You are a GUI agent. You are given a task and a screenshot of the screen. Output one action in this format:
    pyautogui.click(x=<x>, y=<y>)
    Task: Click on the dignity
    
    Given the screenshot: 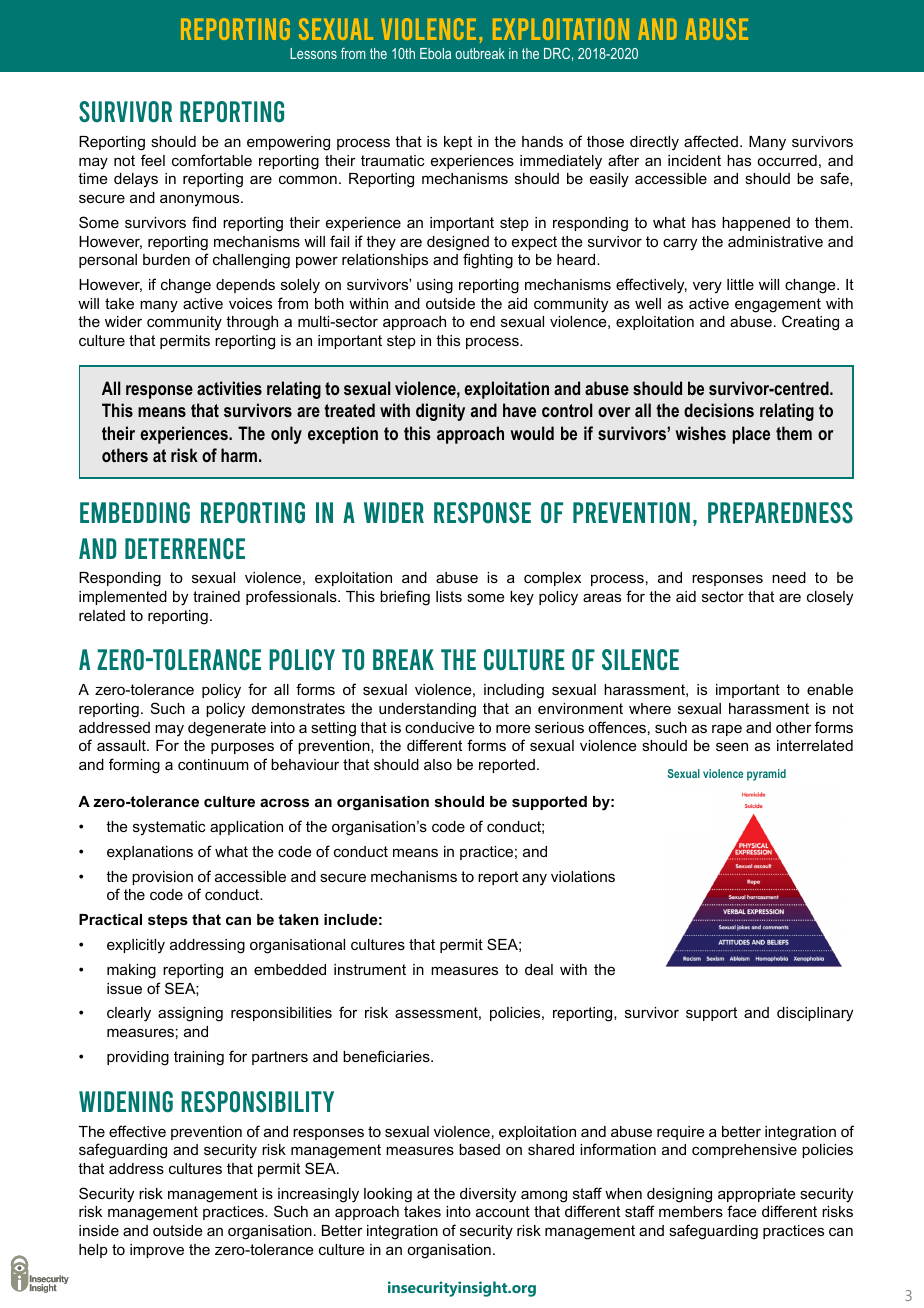 What is the action you would take?
    pyautogui.click(x=440, y=412)
